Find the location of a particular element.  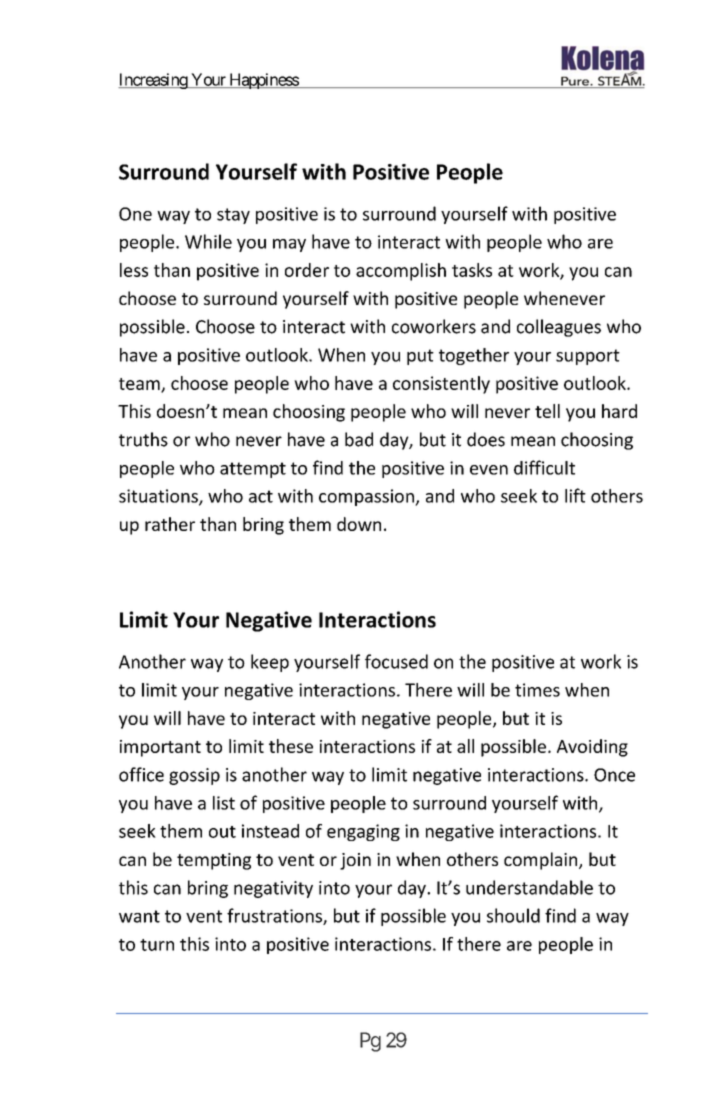

Happiness is located at coordinates (263, 81).
